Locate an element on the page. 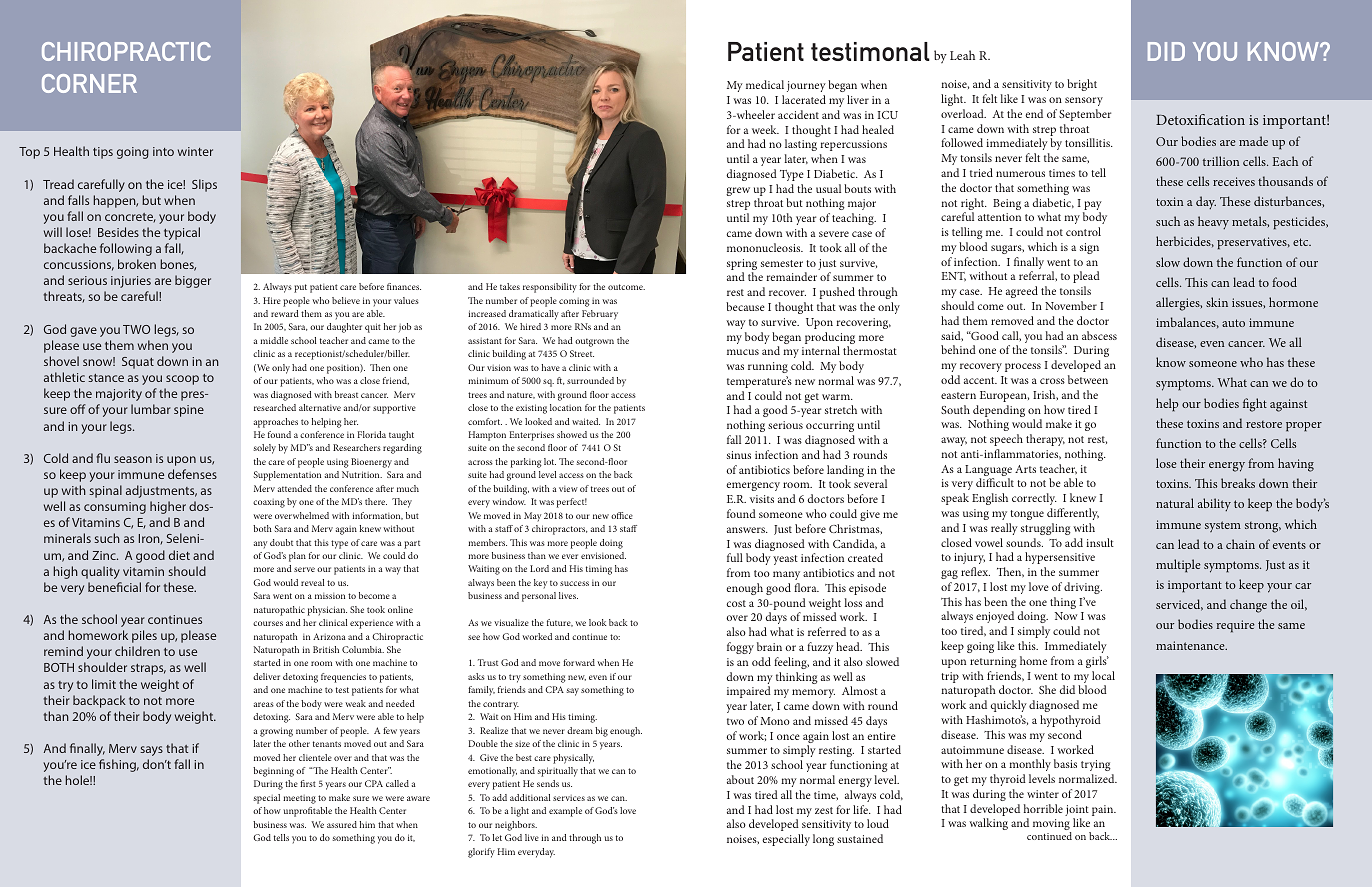 This page has width=1372, height=887. success is located at coordinates (574, 583).
